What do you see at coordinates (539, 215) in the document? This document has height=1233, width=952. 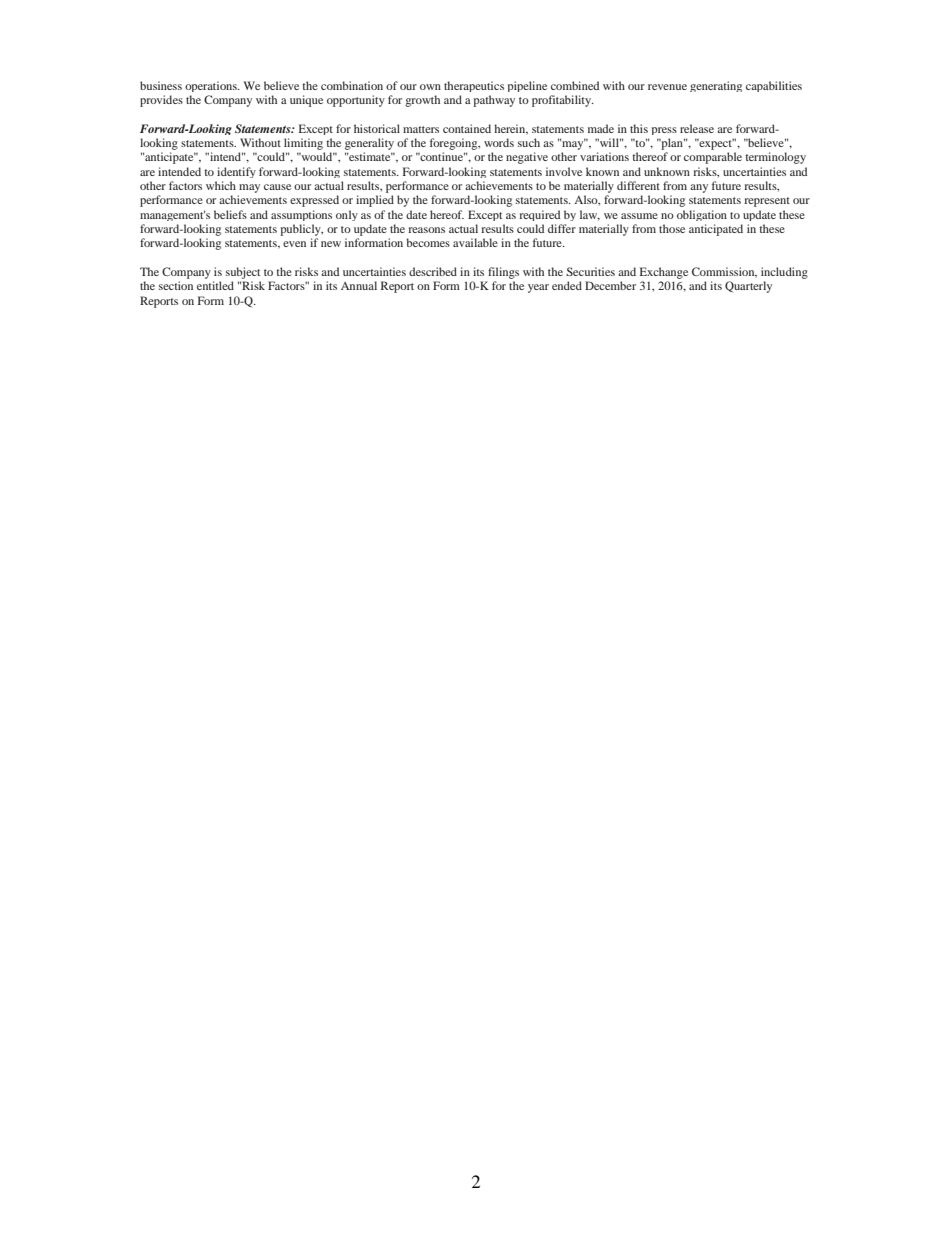 I see `required` at bounding box center [539, 215].
